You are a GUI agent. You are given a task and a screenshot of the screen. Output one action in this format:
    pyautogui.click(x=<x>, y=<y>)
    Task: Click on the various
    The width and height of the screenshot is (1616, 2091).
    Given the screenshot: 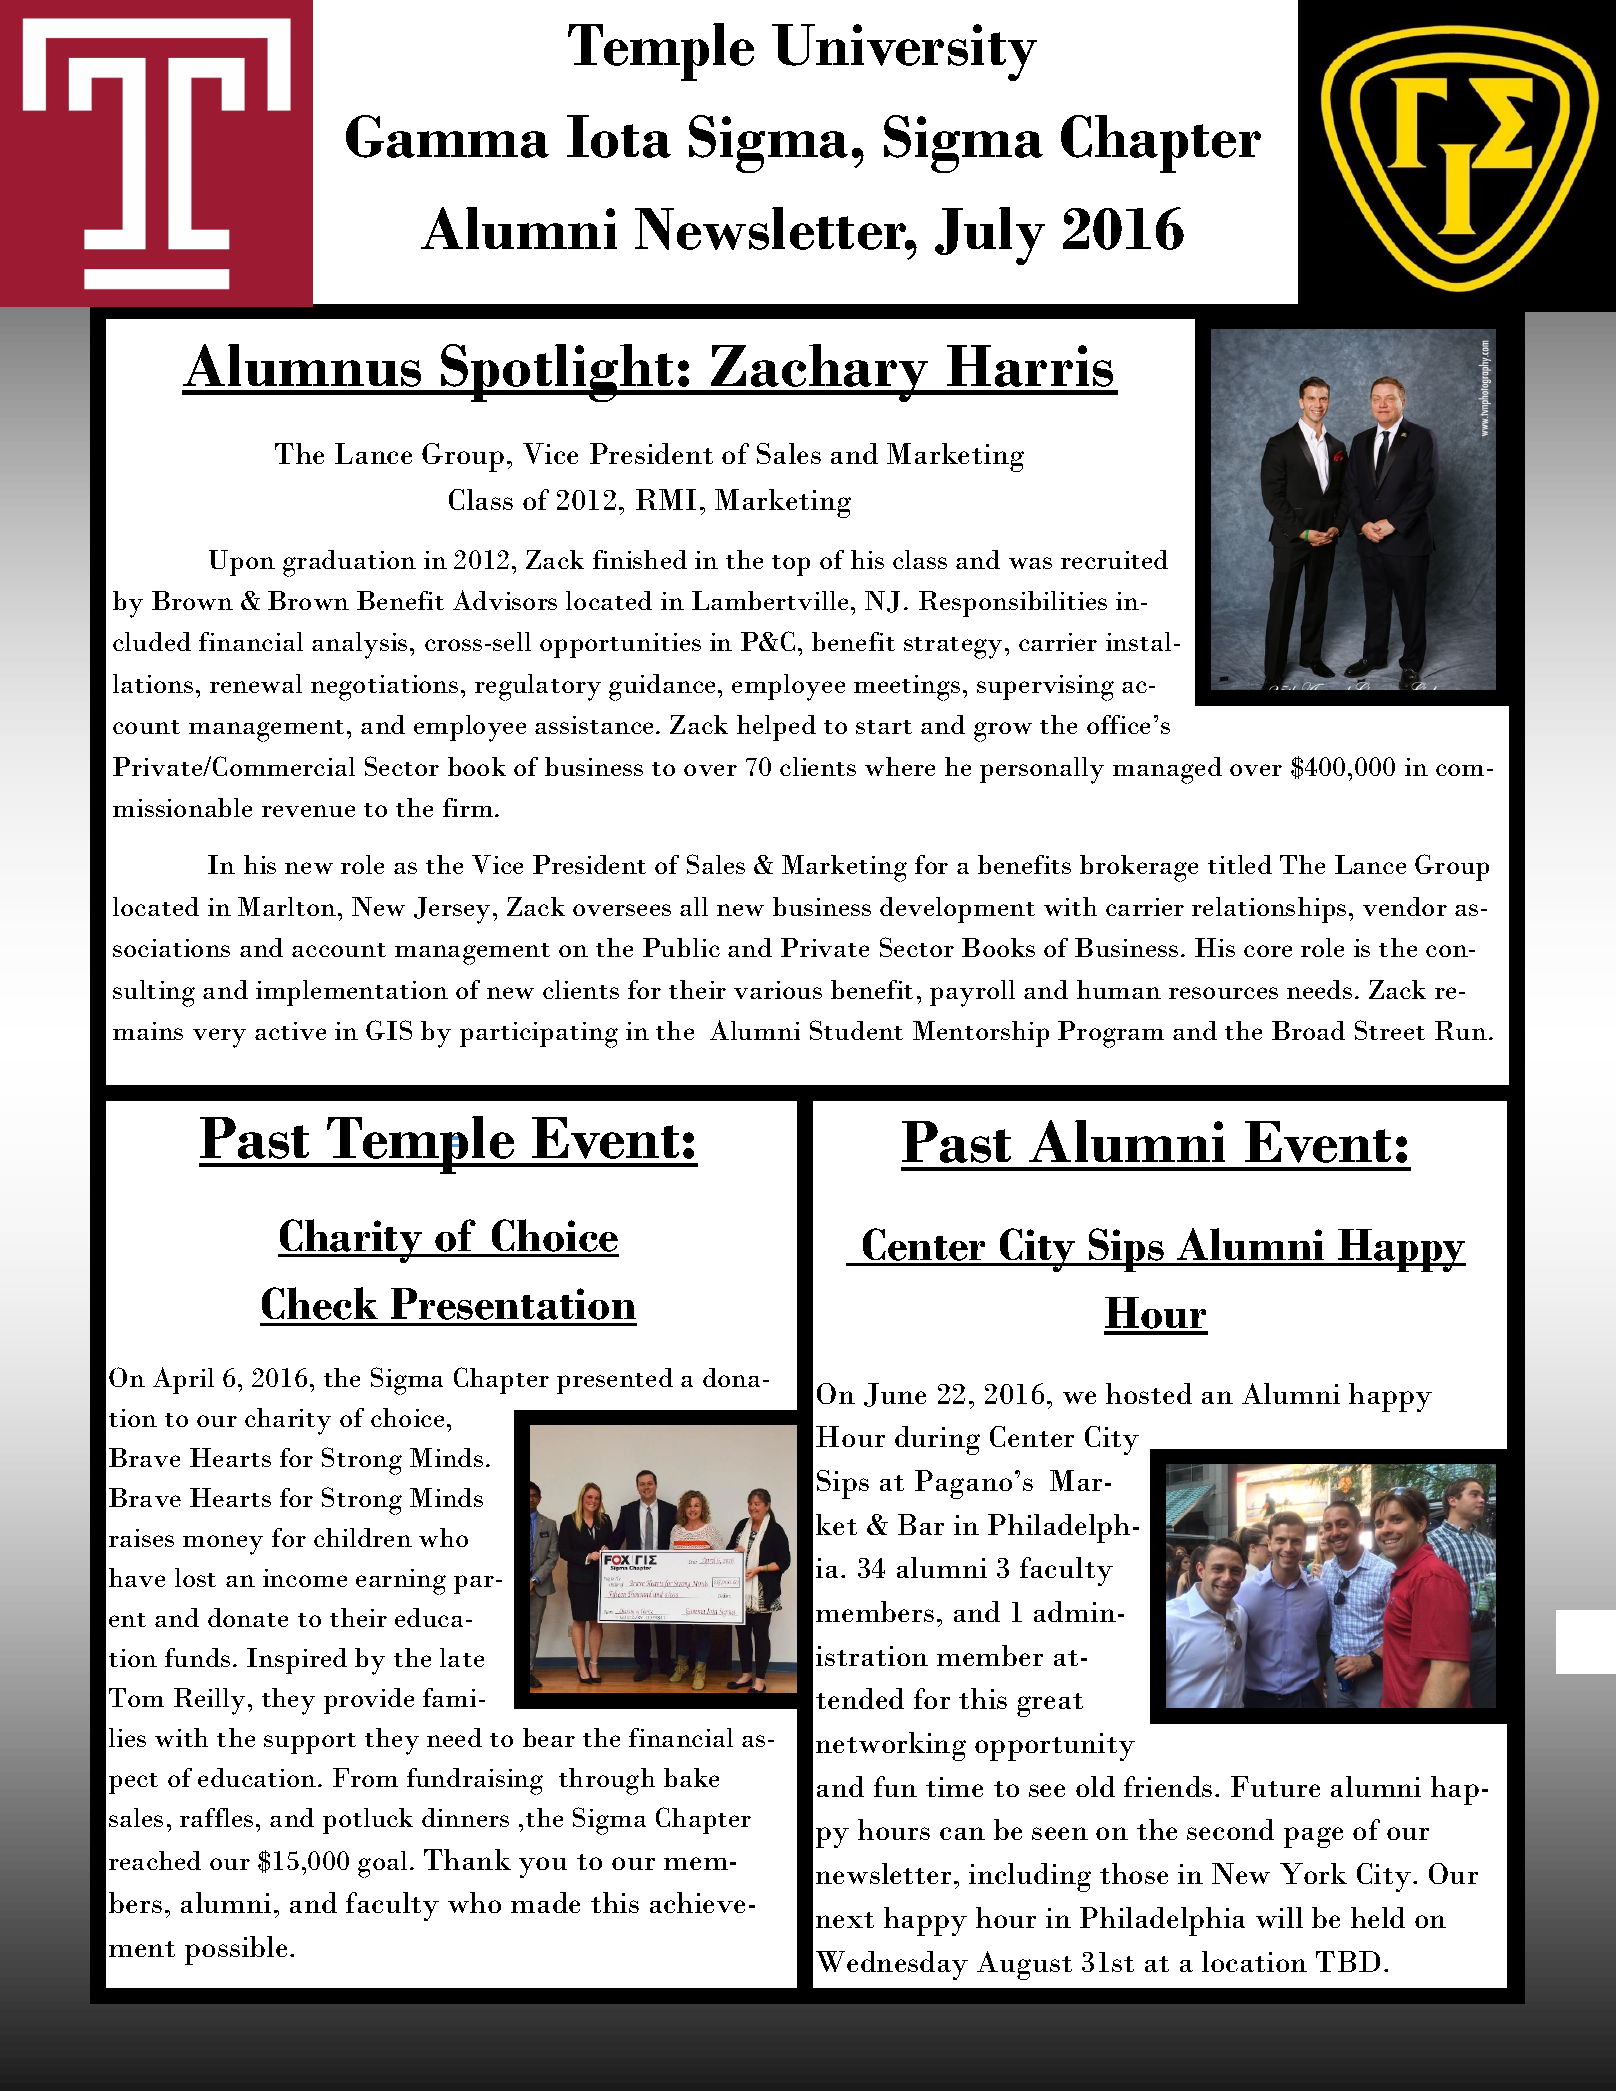 What is the action you would take?
    pyautogui.click(x=778, y=990)
